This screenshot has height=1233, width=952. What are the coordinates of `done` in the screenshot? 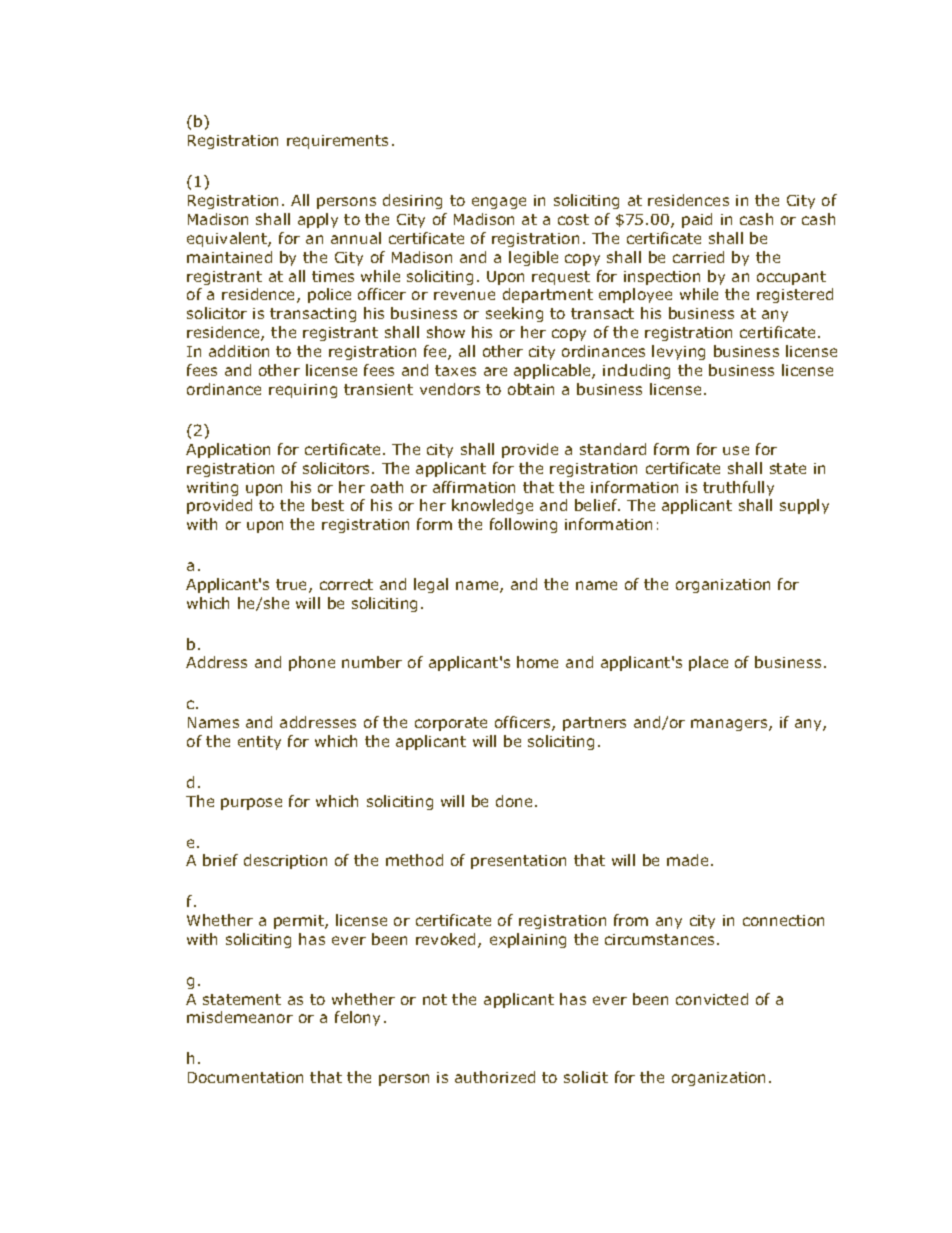 It's located at (514, 801).
